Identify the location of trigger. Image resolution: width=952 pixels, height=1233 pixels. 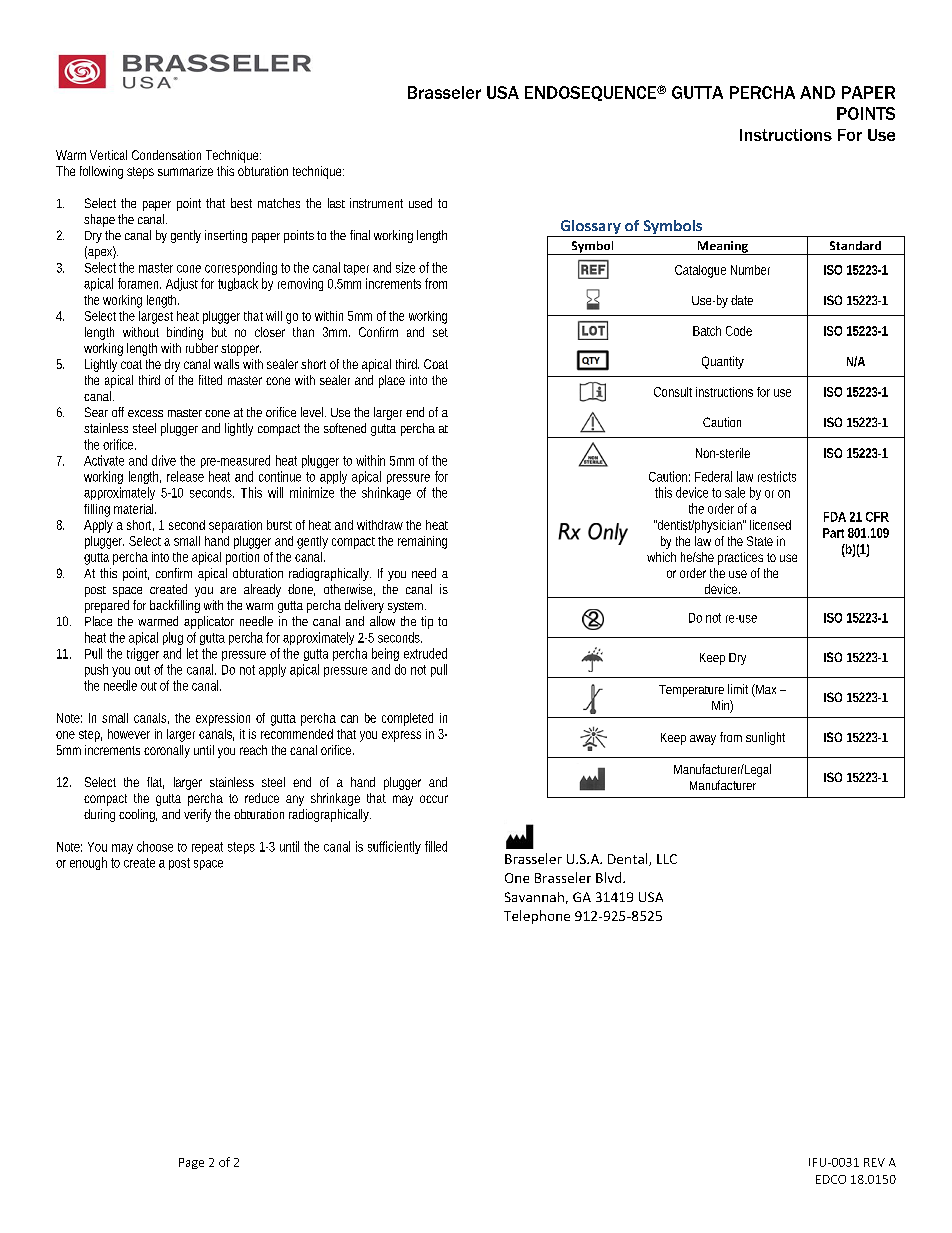
(143, 654).
